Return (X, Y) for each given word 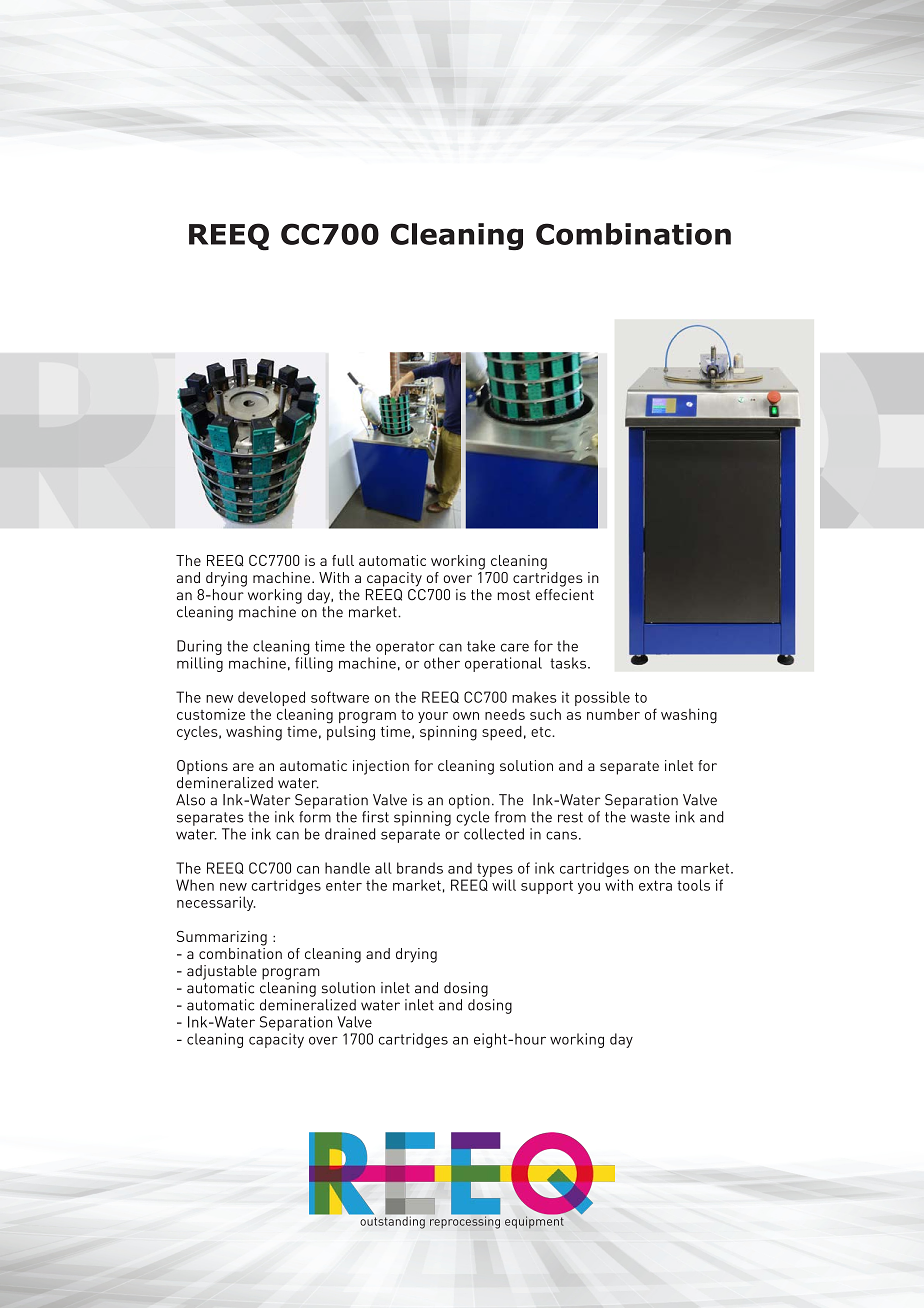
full (343, 560)
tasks (569, 663)
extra (655, 885)
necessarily (216, 903)
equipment (534, 1221)
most (513, 595)
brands (420, 868)
